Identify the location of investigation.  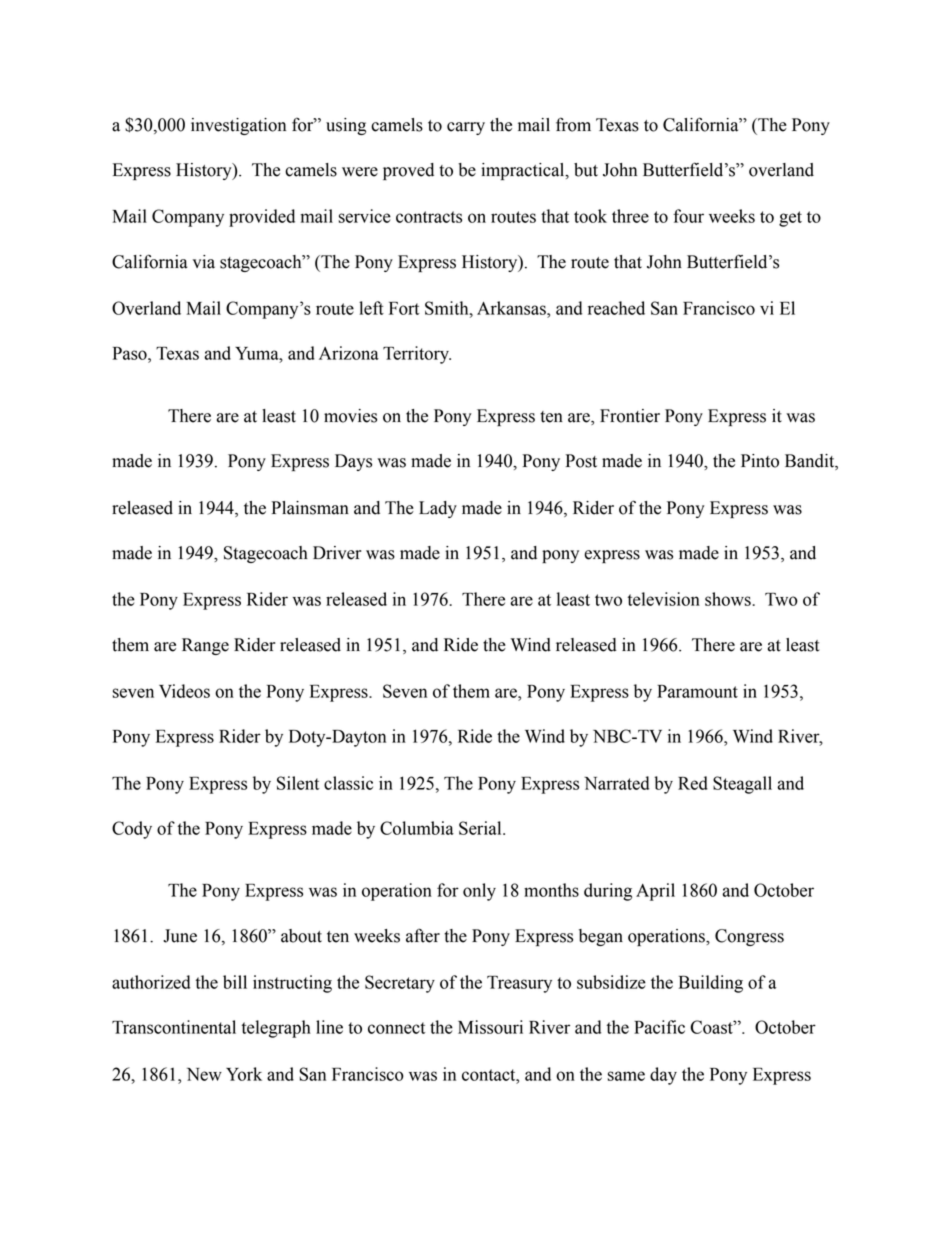
(238, 126).
